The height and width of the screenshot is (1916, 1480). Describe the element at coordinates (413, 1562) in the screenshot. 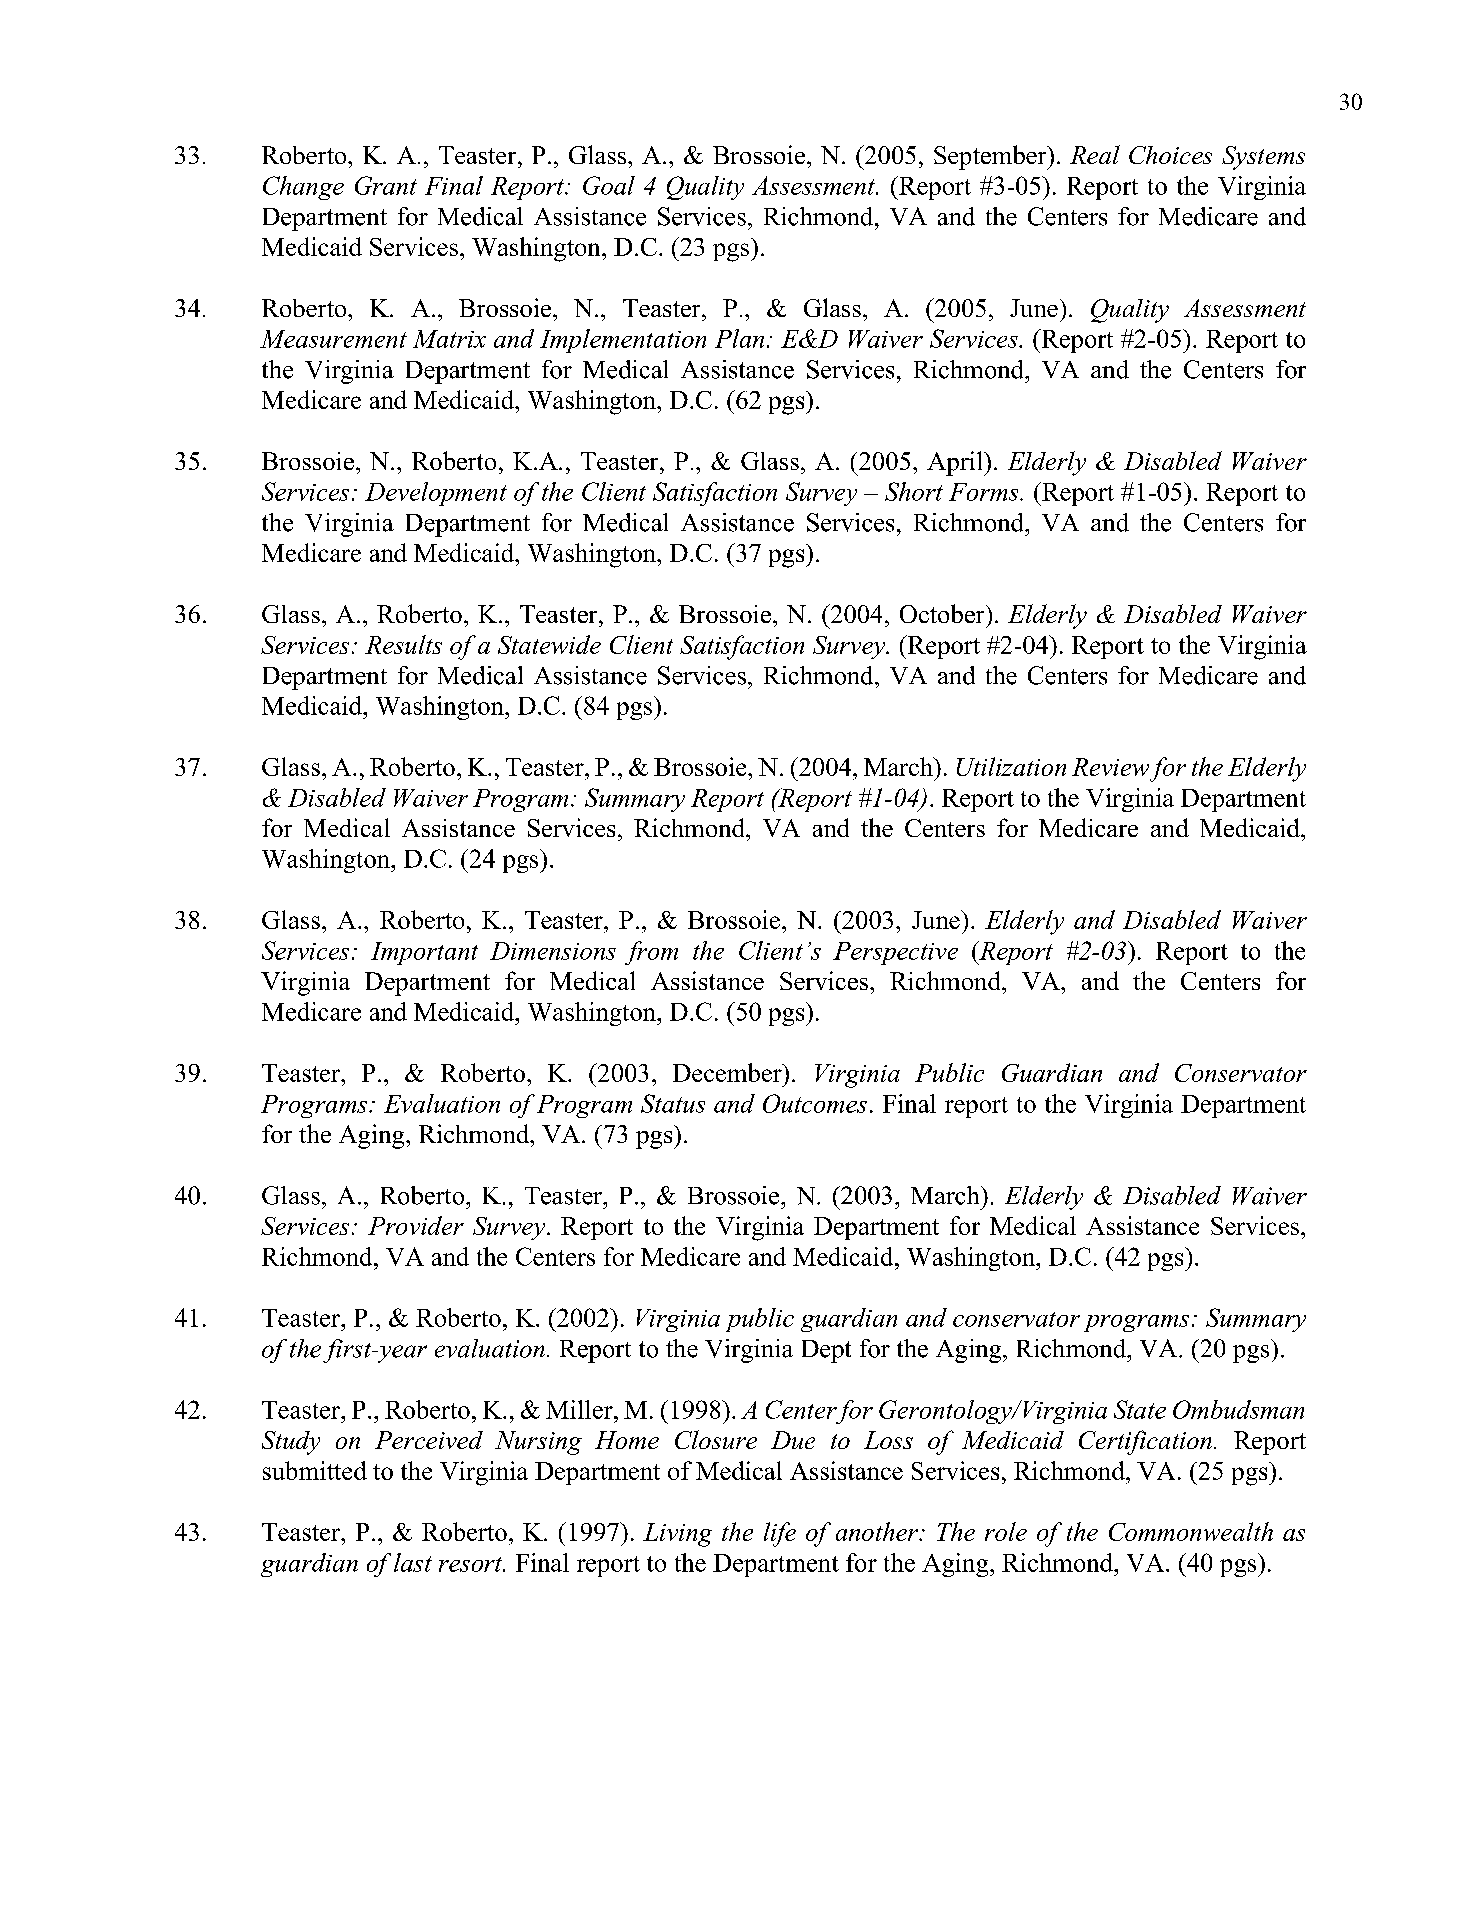

I see `last` at that location.
